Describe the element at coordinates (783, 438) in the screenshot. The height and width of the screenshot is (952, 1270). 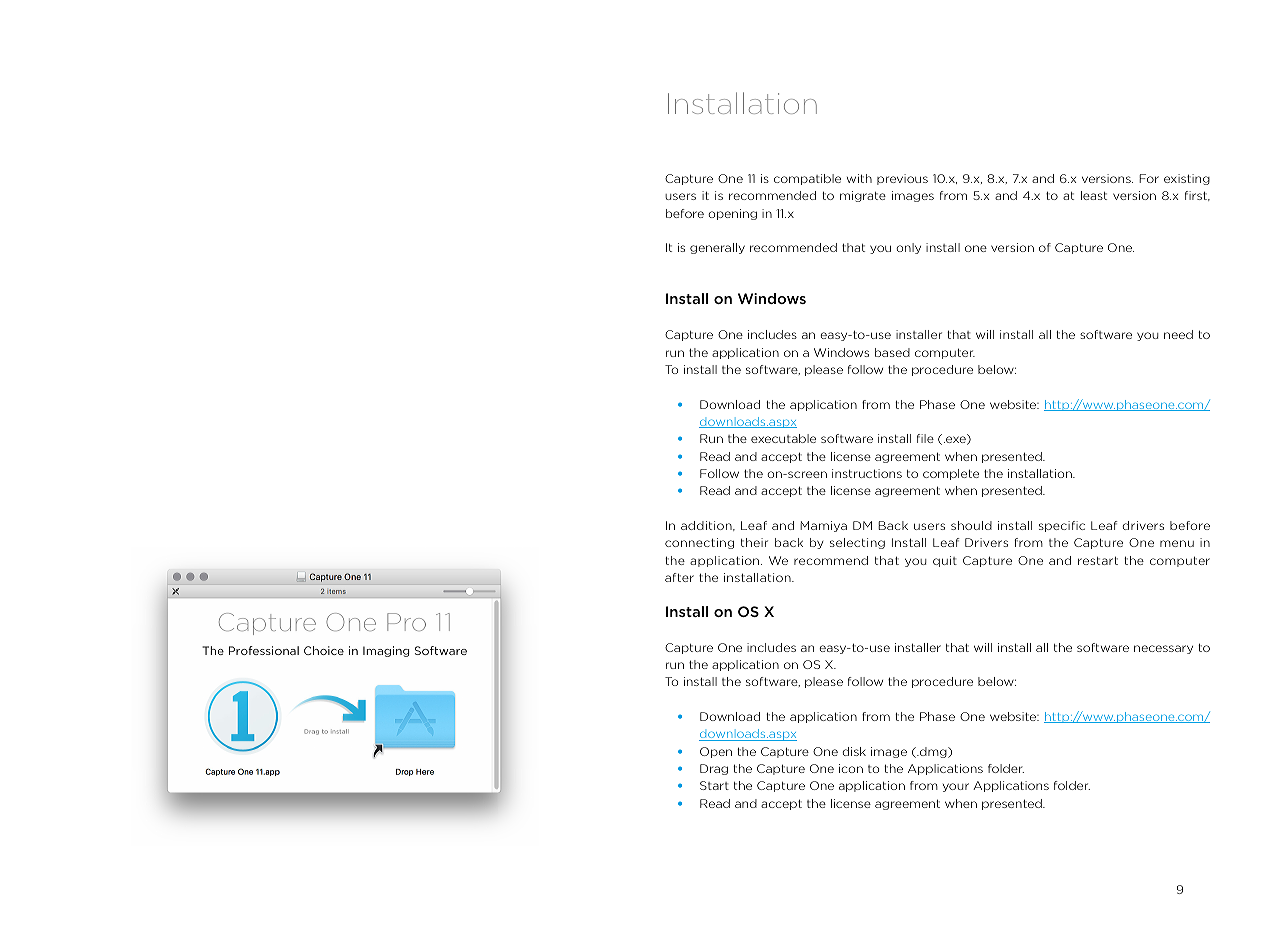
I see `executable` at that location.
